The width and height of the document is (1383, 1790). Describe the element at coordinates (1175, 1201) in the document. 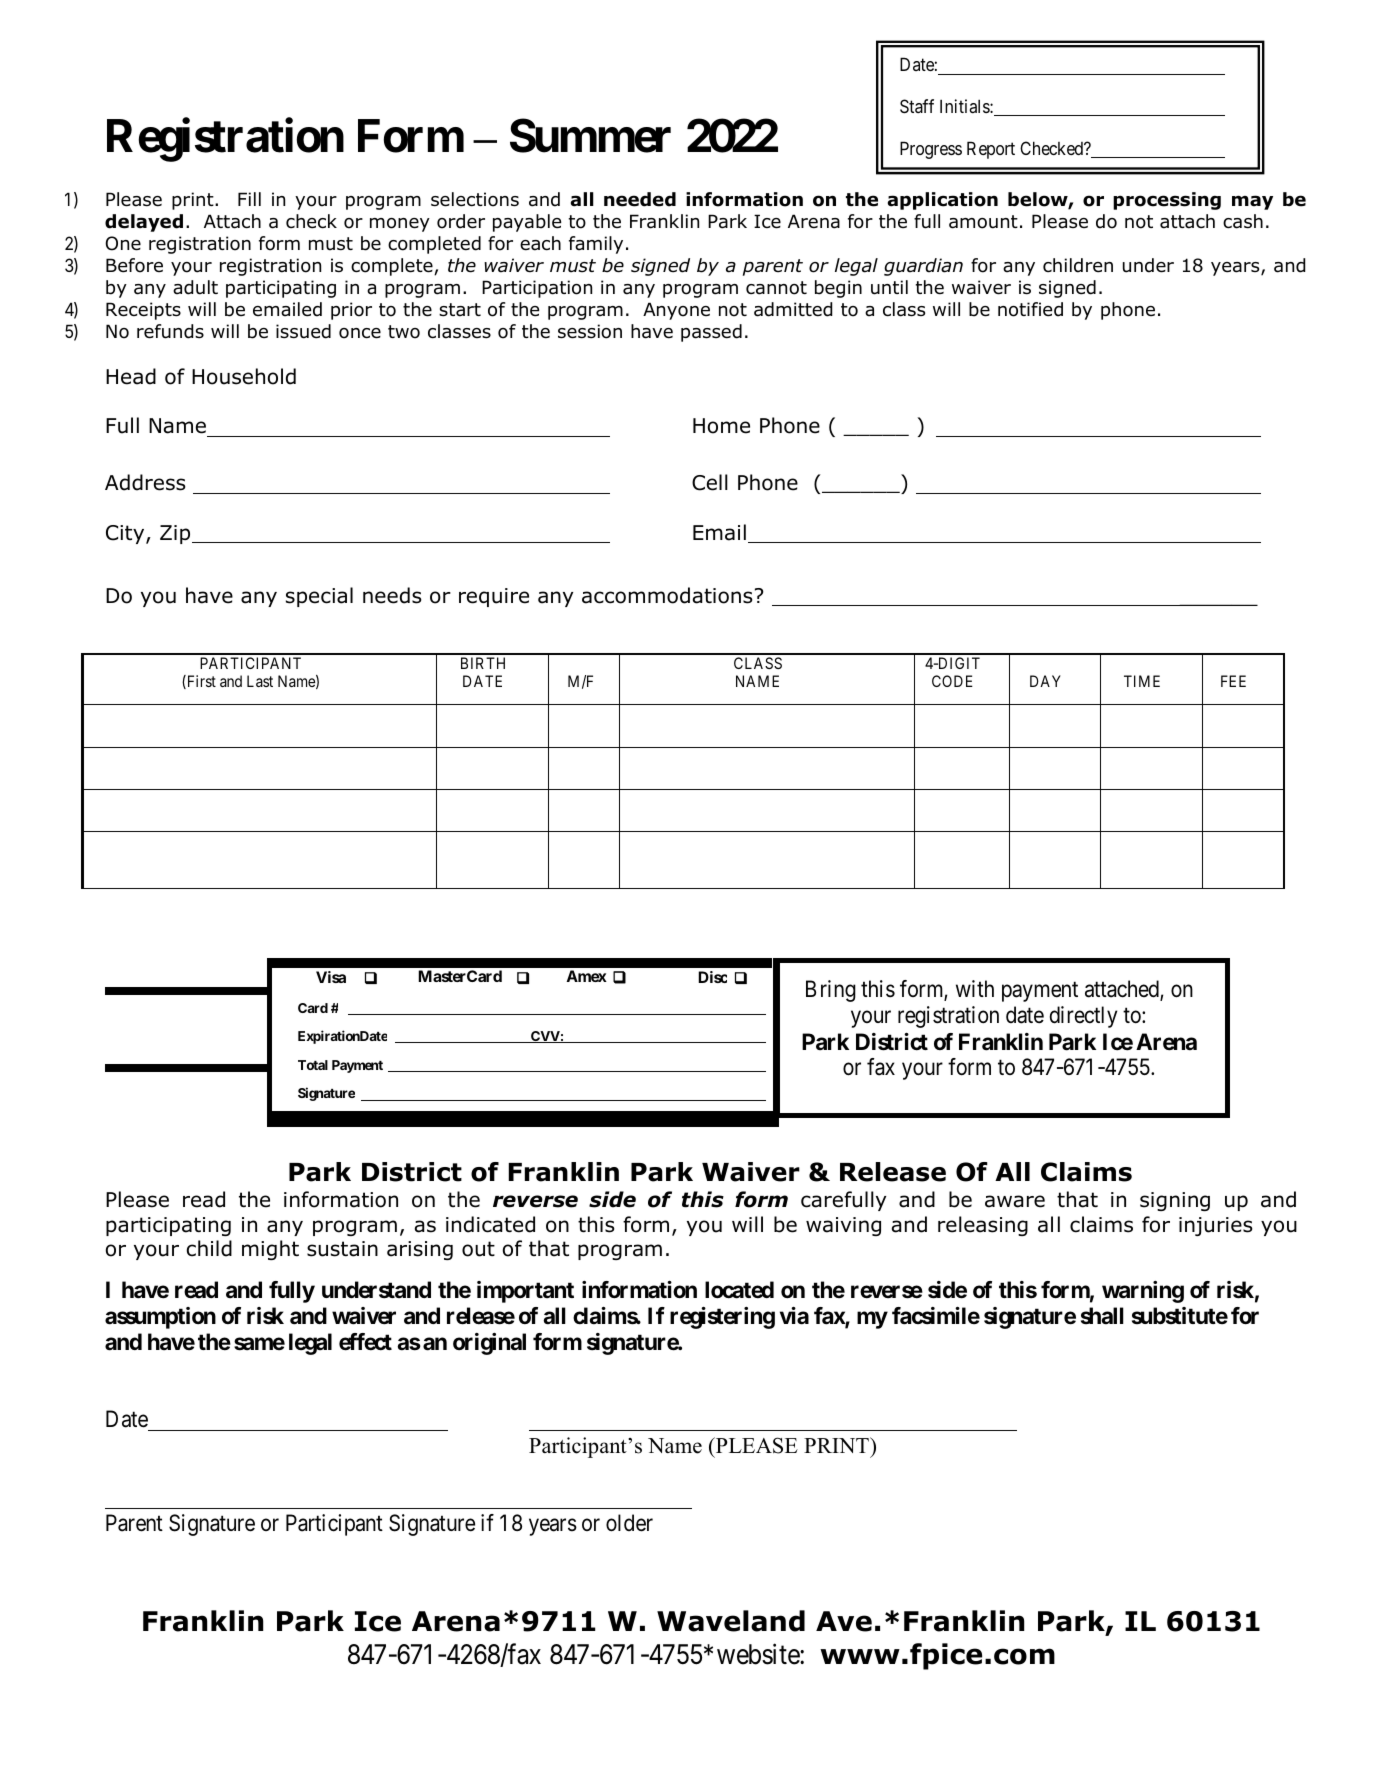

I see `signing` at that location.
